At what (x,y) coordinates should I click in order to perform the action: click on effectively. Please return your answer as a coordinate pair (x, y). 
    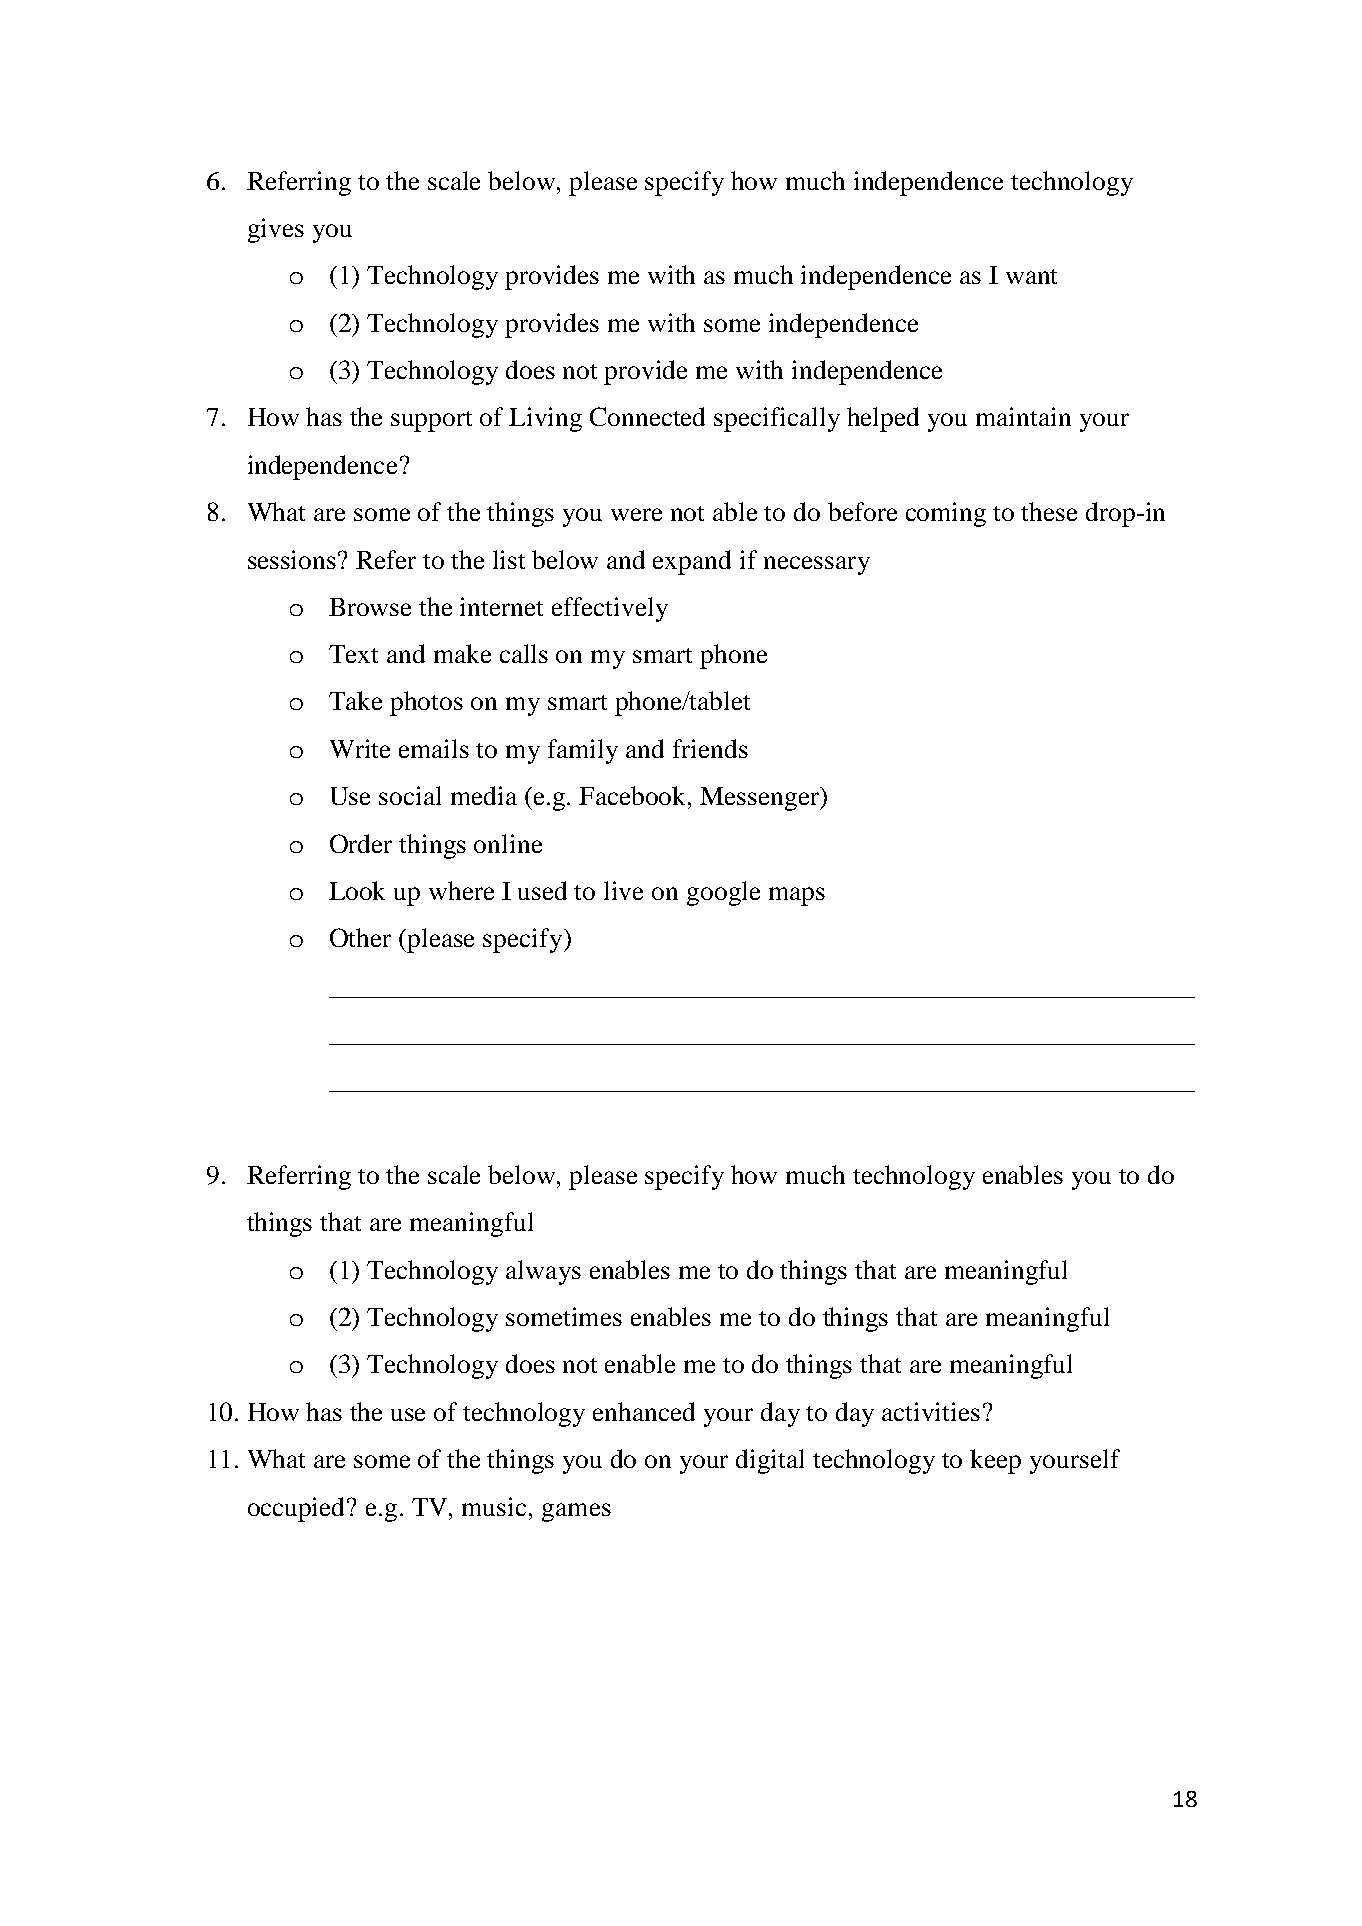
    Looking at the image, I should click on (610, 609).
